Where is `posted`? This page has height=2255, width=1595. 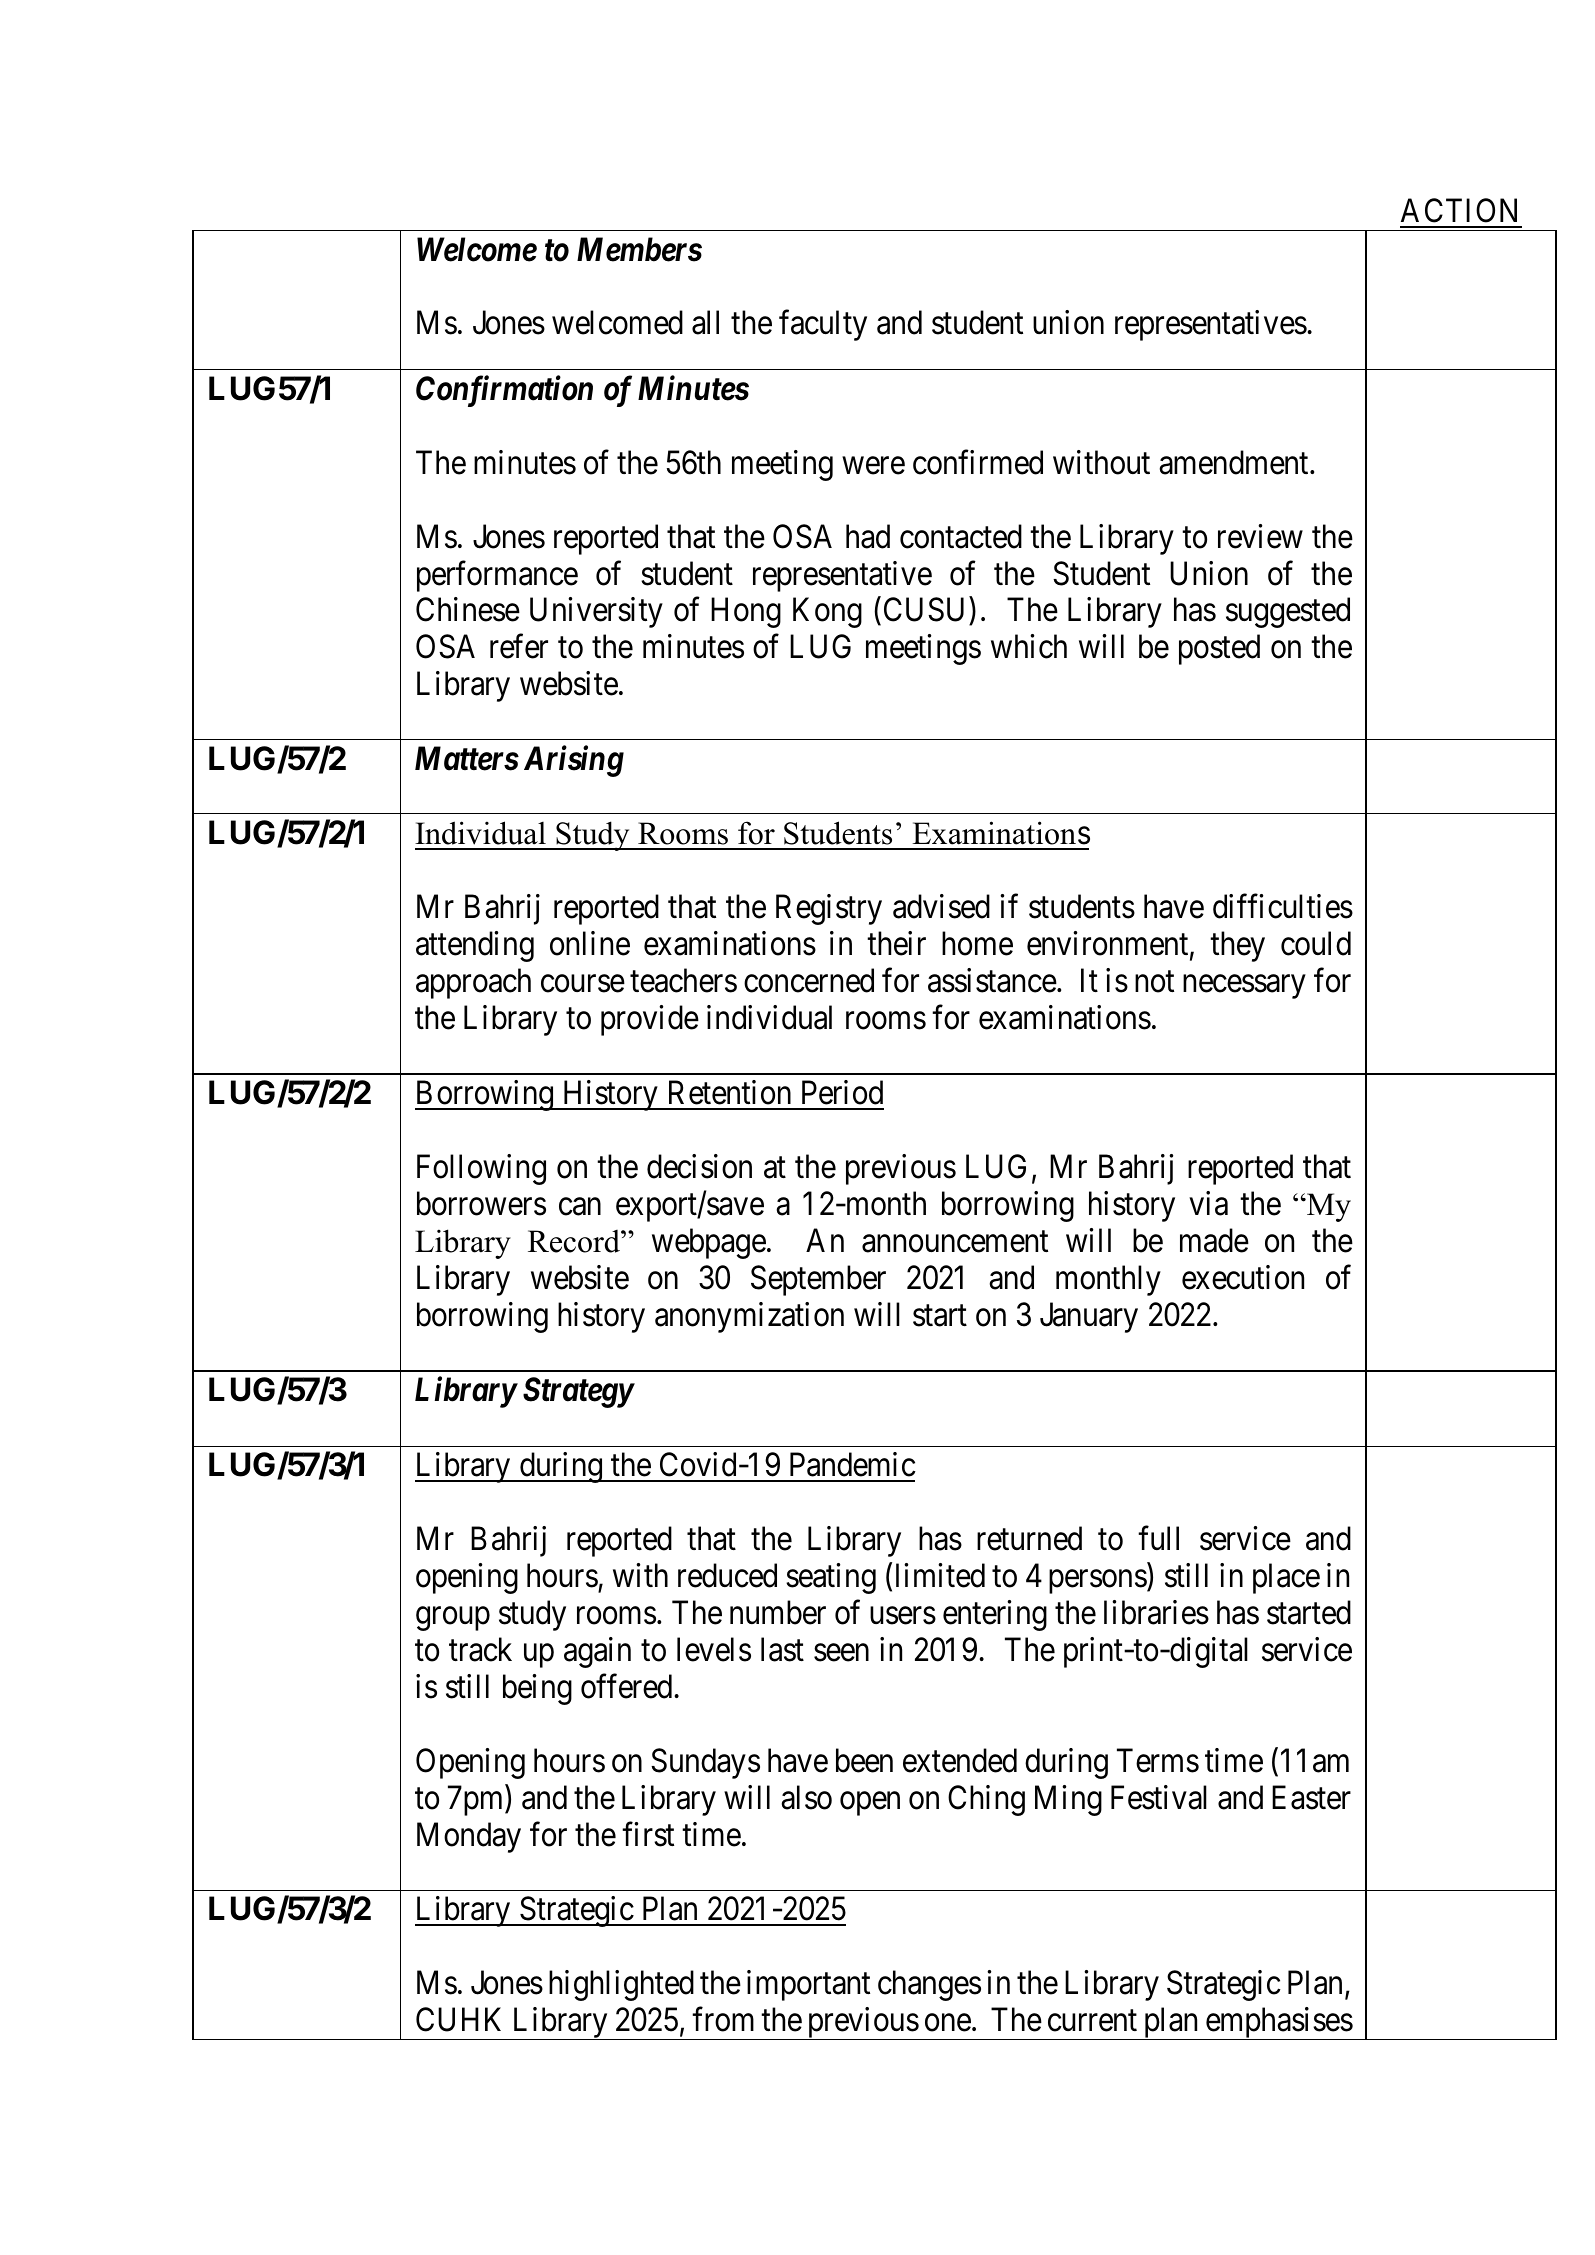 posted is located at coordinates (1219, 650).
